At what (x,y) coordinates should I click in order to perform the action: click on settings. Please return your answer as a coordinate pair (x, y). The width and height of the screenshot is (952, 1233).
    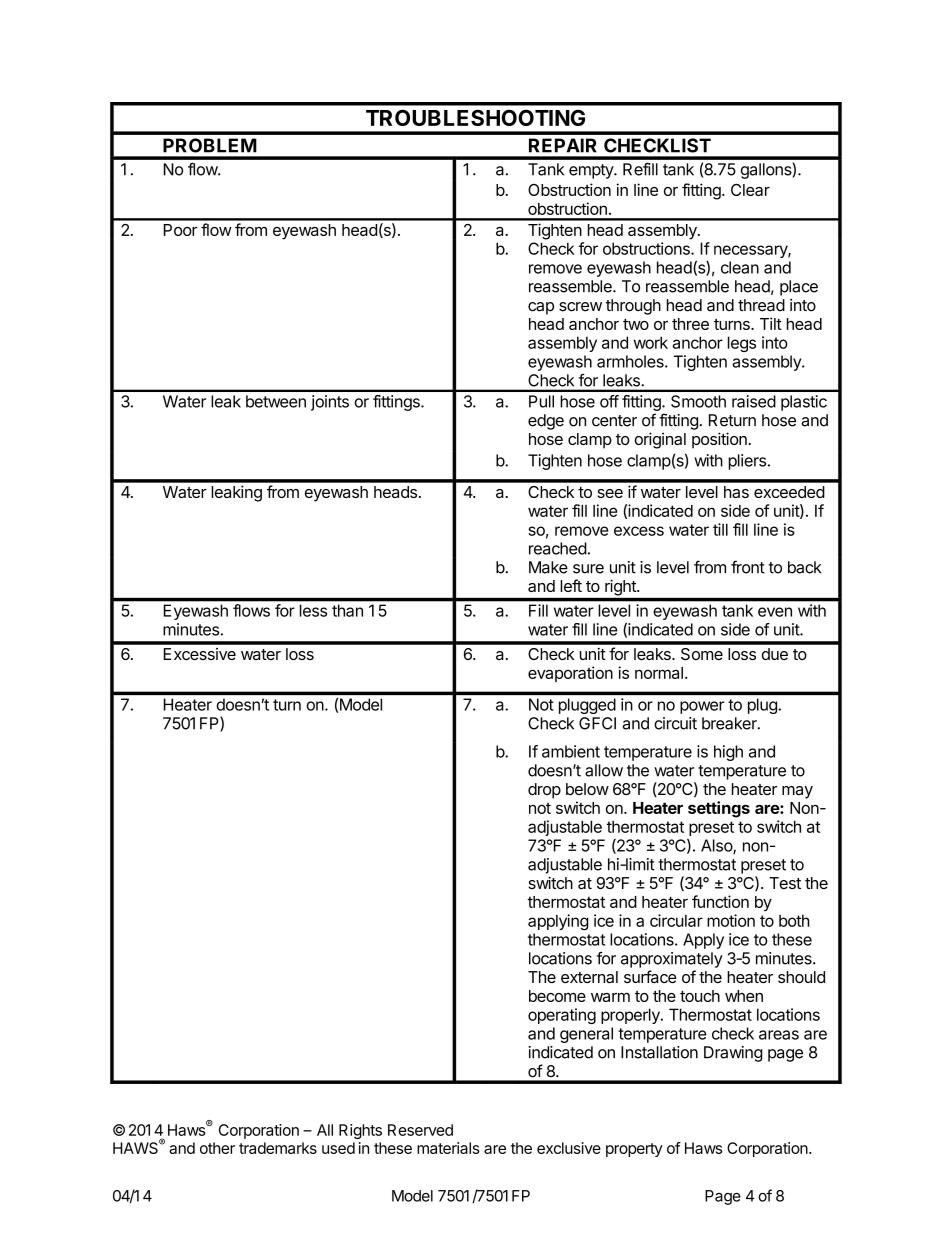
    Looking at the image, I should click on (719, 809).
